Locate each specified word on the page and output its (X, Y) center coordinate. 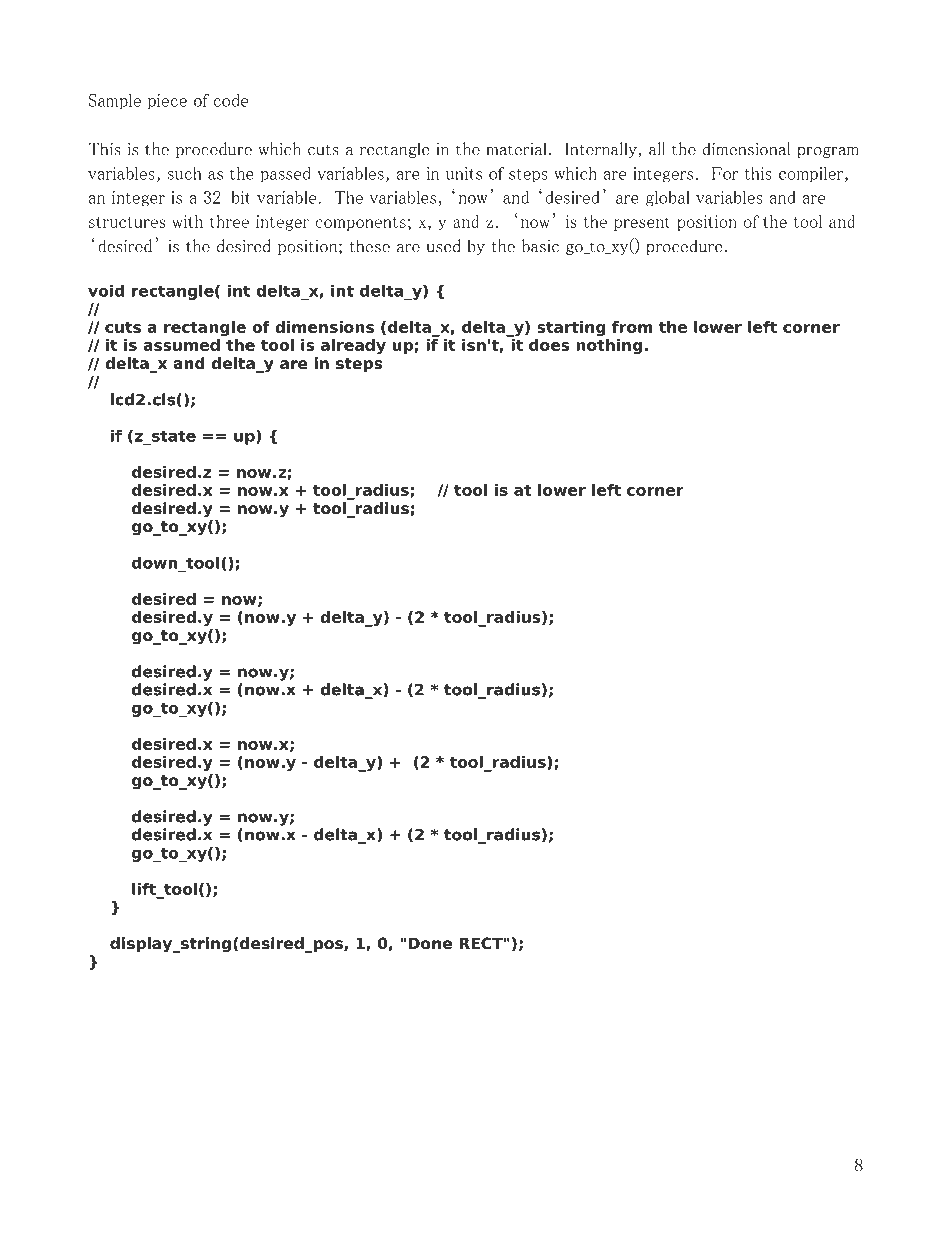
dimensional (746, 149)
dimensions (324, 327)
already (353, 346)
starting (571, 328)
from (632, 327)
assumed (181, 345)
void (106, 290)
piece (167, 102)
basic (540, 246)
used (443, 246)
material (517, 149)
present (642, 224)
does (549, 345)
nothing (609, 346)
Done (430, 943)
